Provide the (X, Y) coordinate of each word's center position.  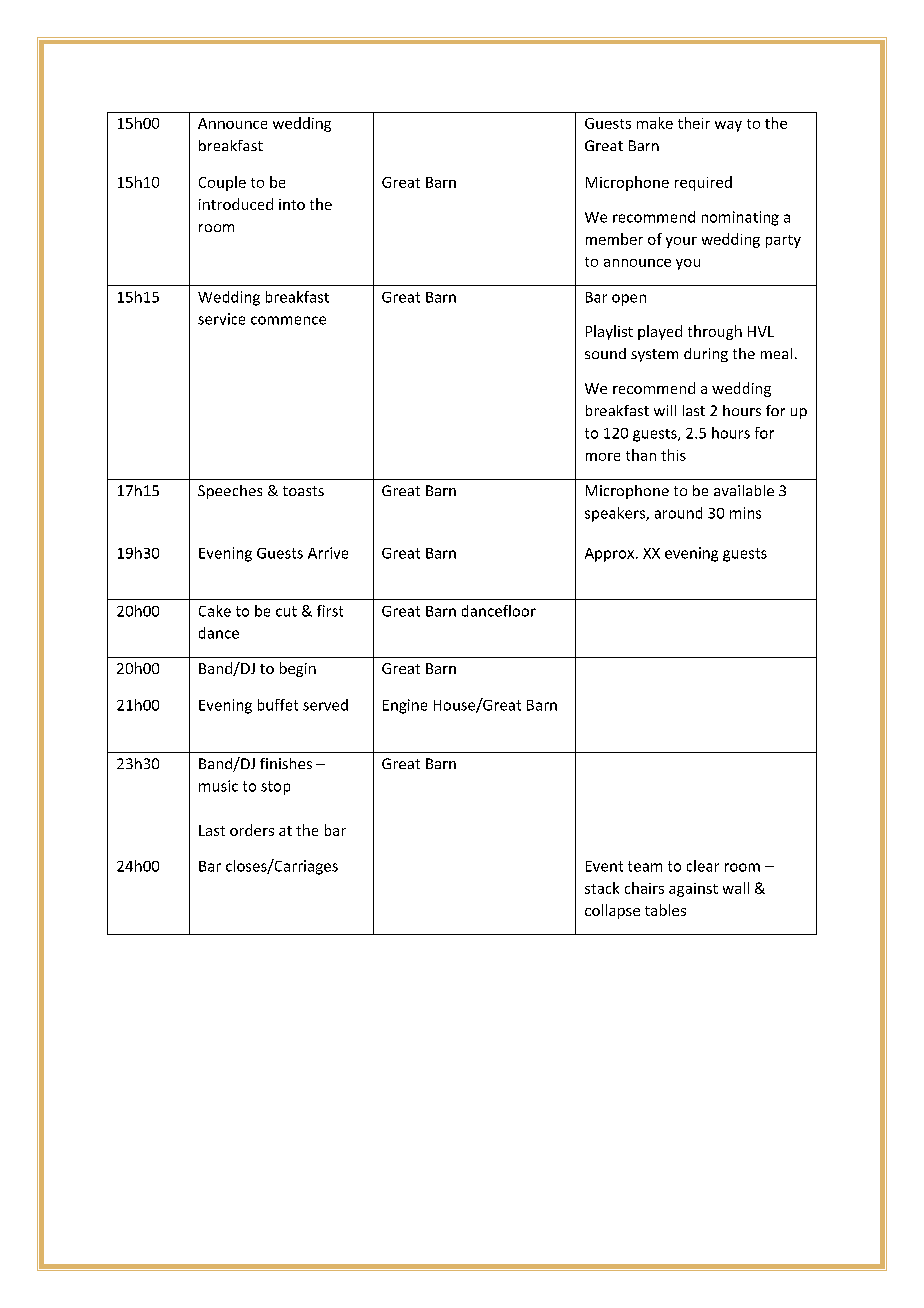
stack (602, 888)
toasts (303, 491)
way (728, 126)
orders (252, 830)
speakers (616, 514)
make (655, 123)
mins (745, 513)
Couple (222, 183)
